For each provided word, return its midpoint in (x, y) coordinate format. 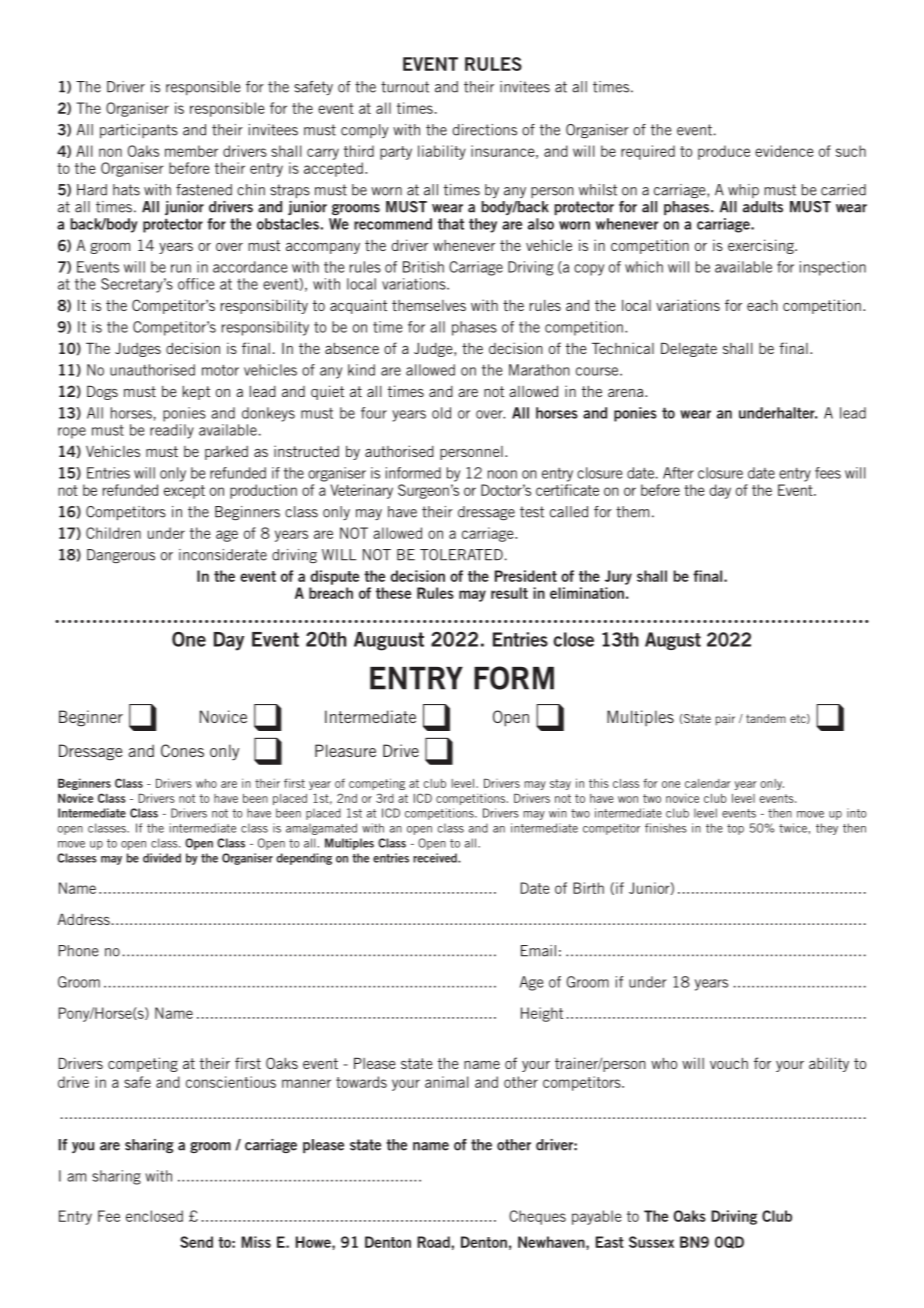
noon (502, 474)
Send (196, 1242)
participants (139, 131)
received (436, 858)
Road (433, 1242)
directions (484, 130)
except (184, 492)
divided (162, 858)
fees (828, 473)
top (735, 829)
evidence (784, 151)
